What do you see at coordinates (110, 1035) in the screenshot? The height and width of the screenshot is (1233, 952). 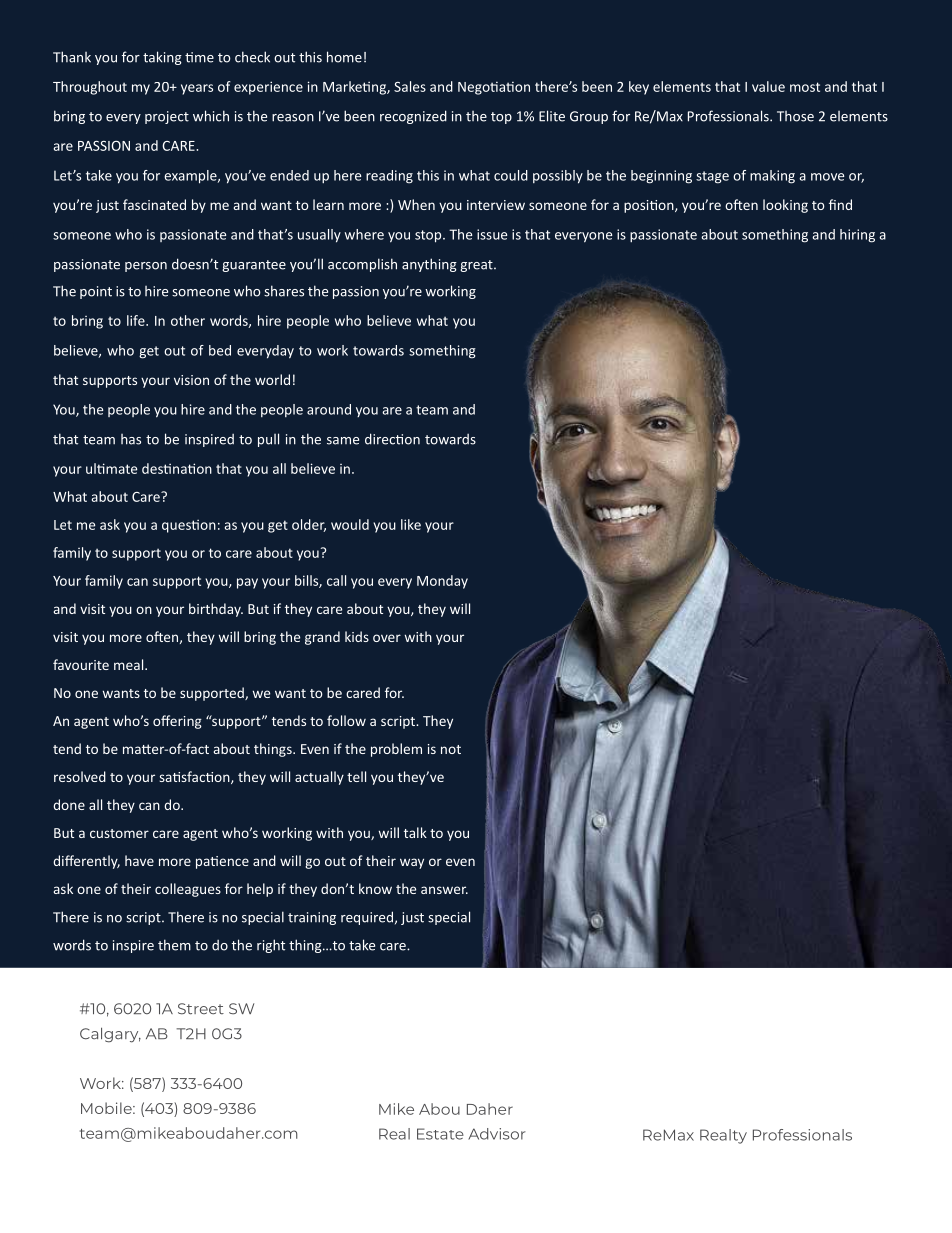 I see `Calgary` at bounding box center [110, 1035].
